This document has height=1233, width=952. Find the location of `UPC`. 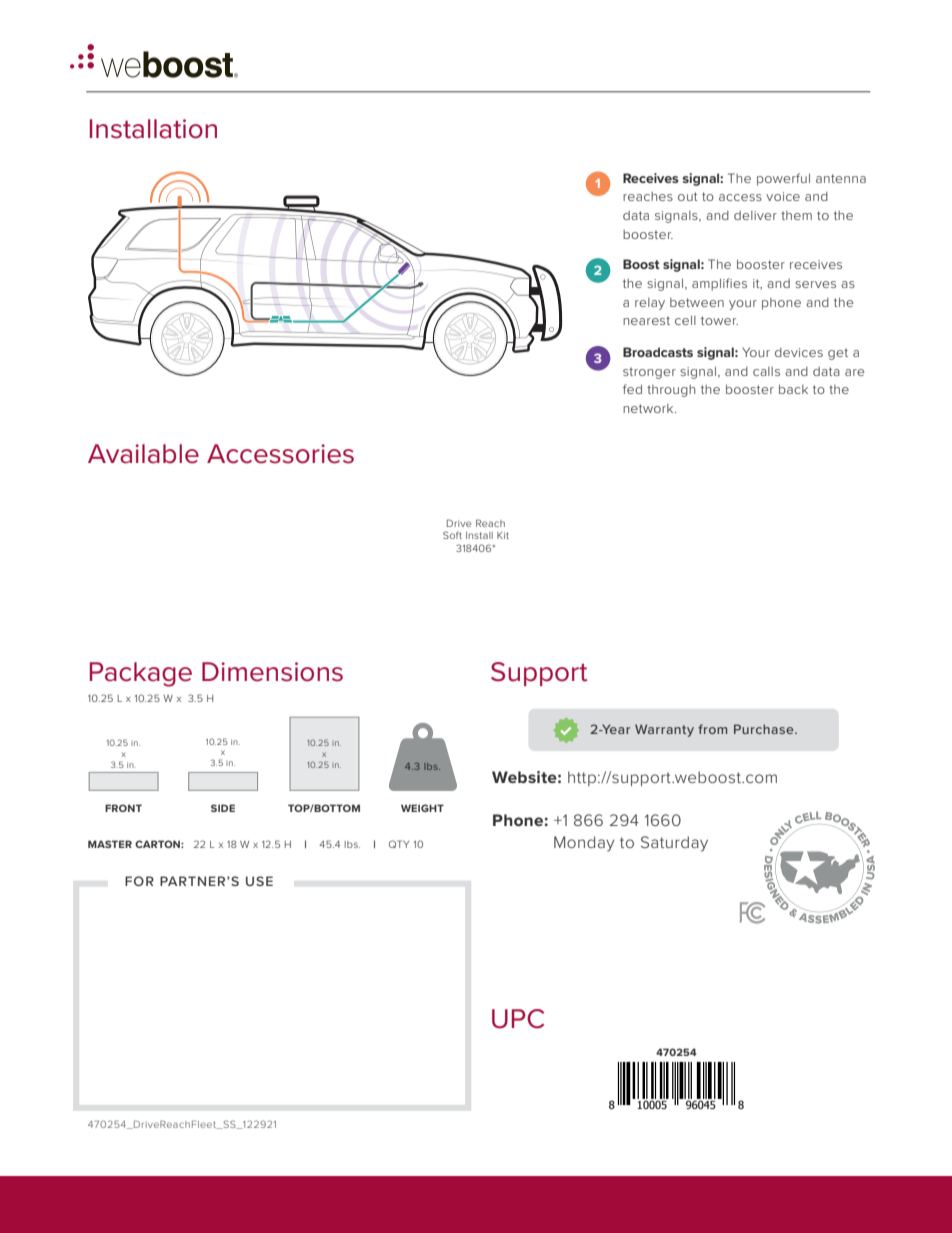

UPC is located at coordinates (518, 1019).
